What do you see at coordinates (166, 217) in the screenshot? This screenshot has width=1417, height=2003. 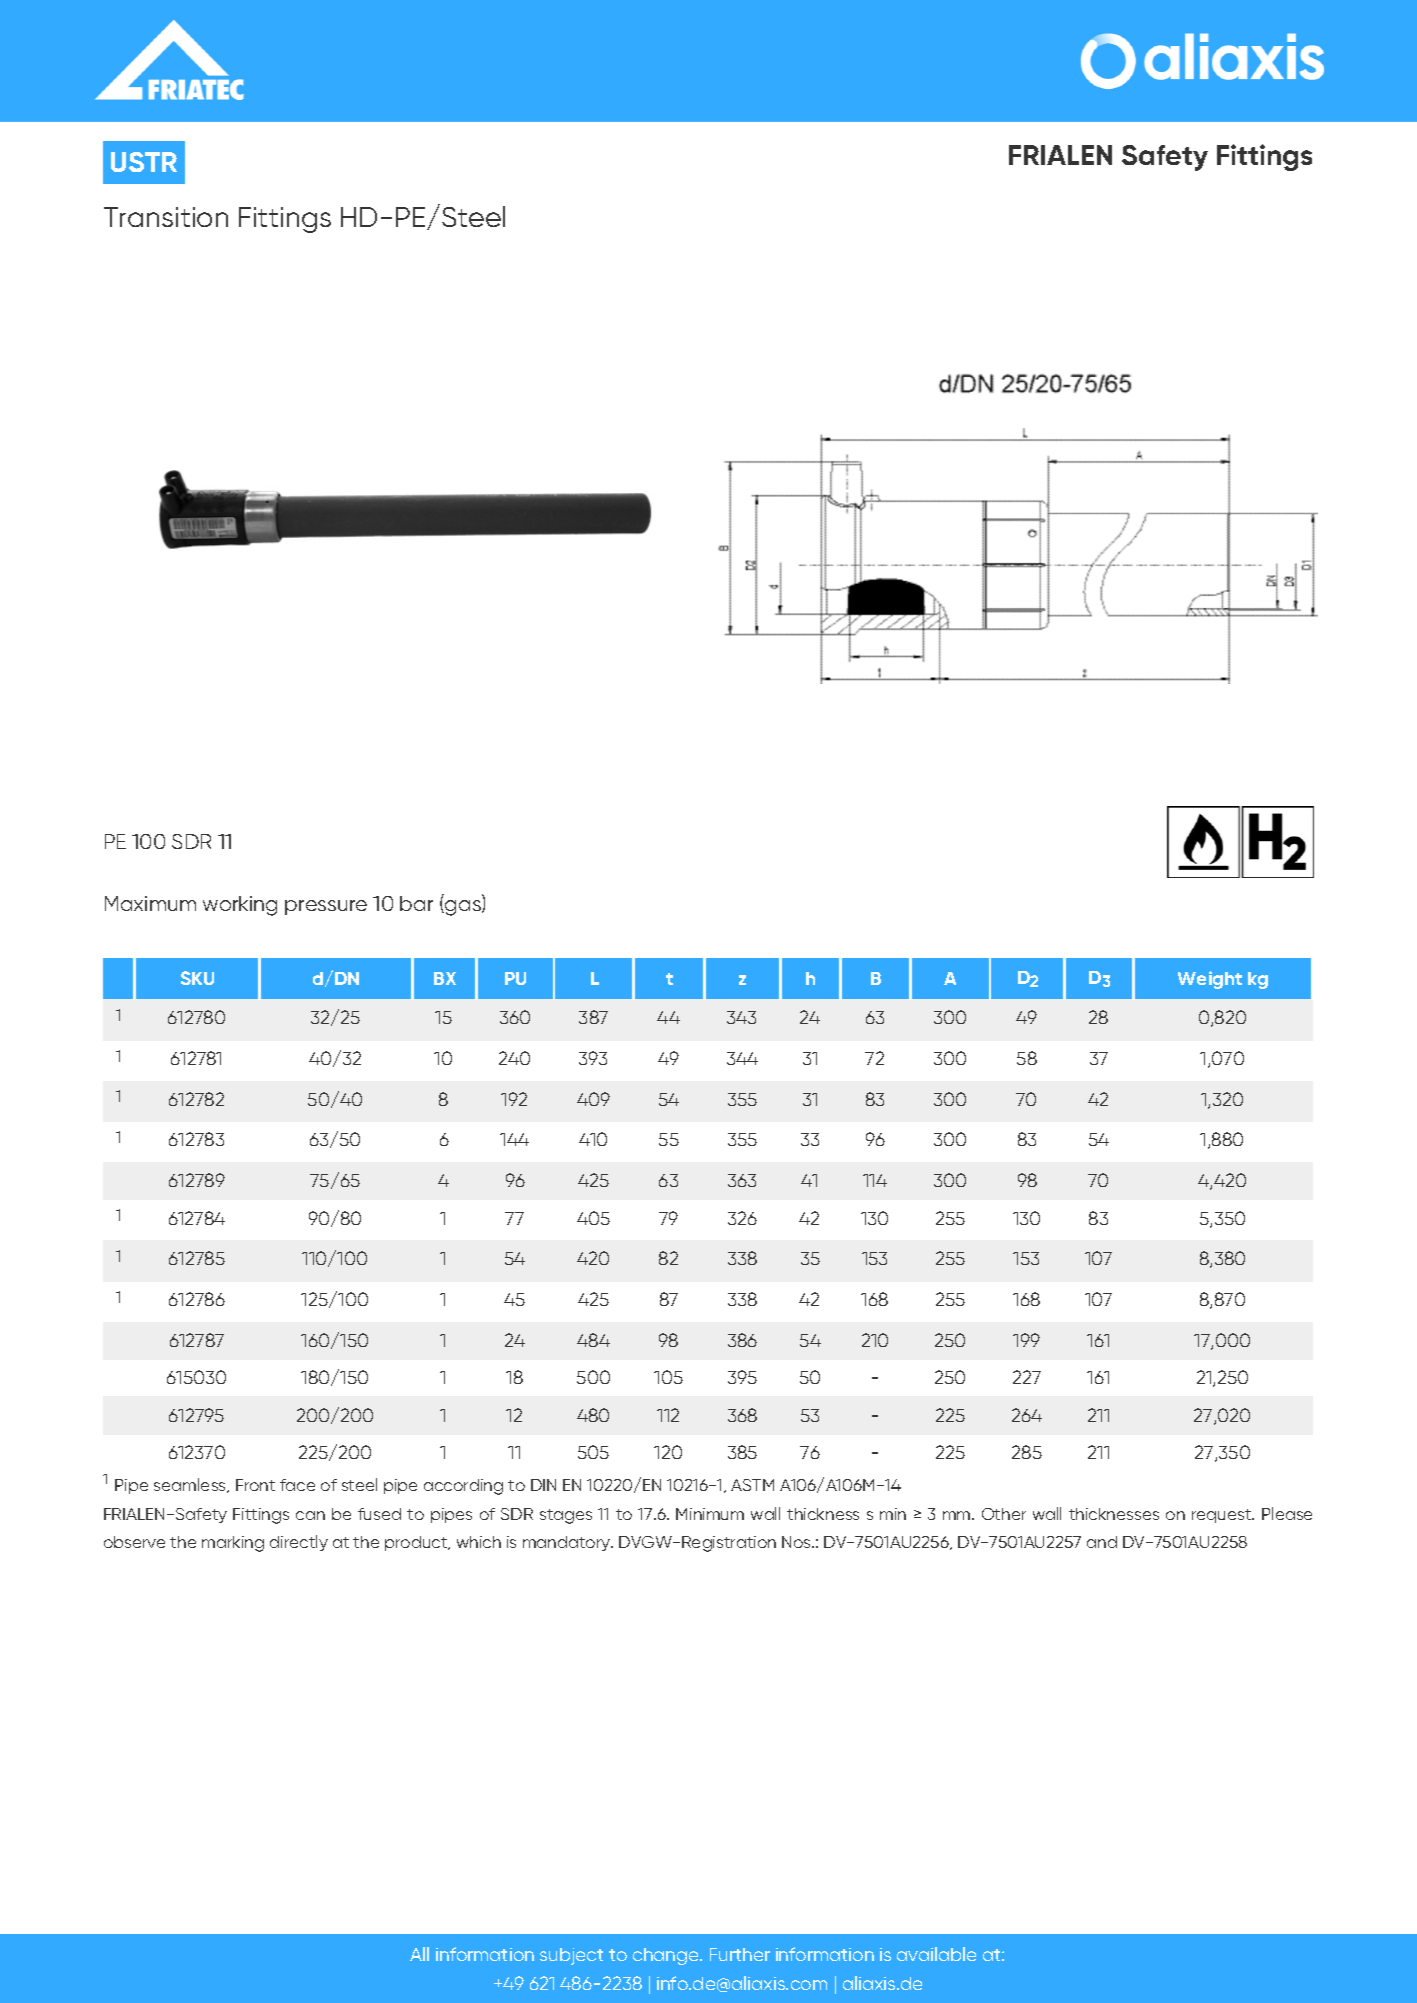 I see `Transition` at bounding box center [166, 217].
